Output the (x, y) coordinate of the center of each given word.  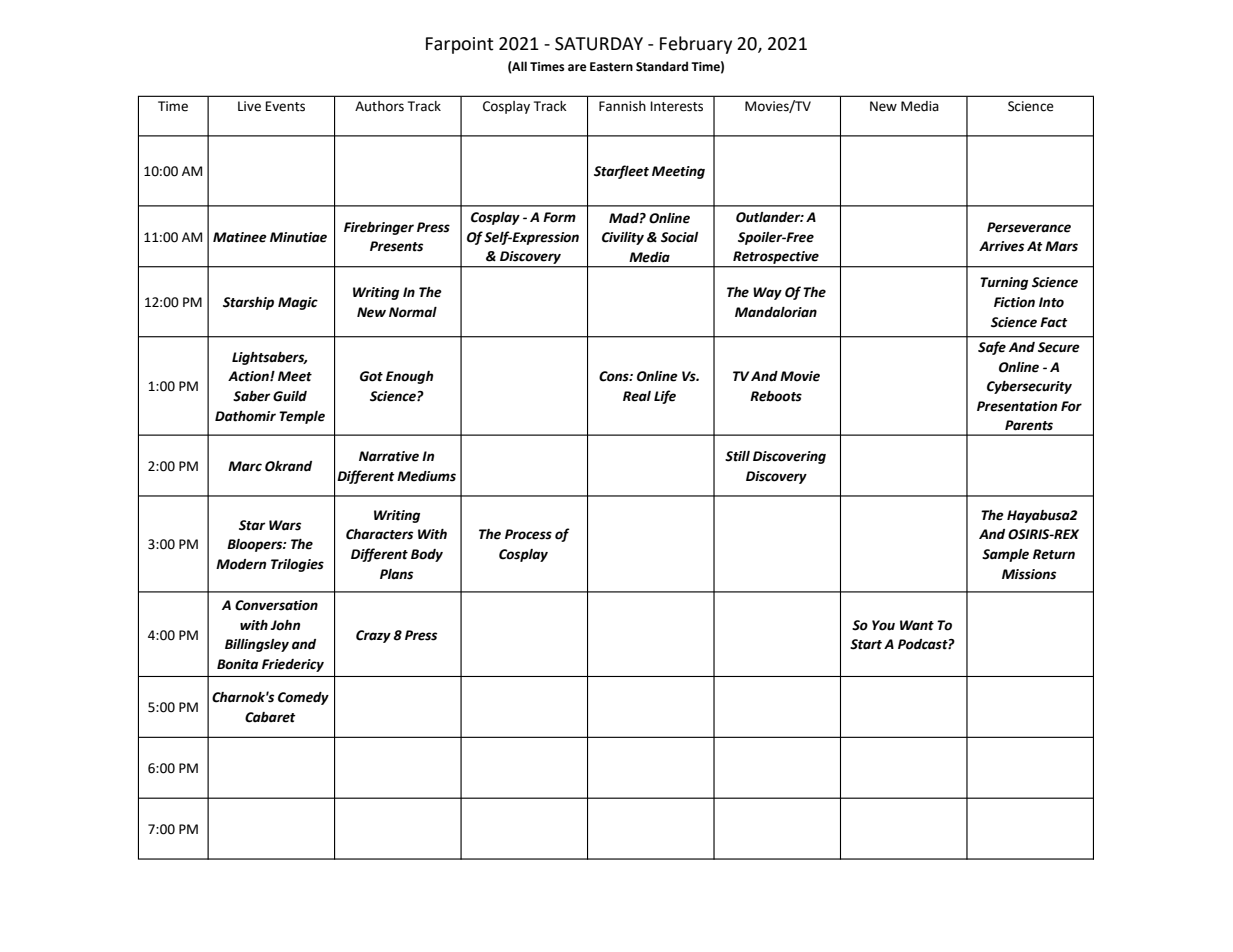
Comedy (303, 698)
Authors (379, 106)
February (696, 45)
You (883, 625)
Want (917, 625)
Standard (662, 66)
